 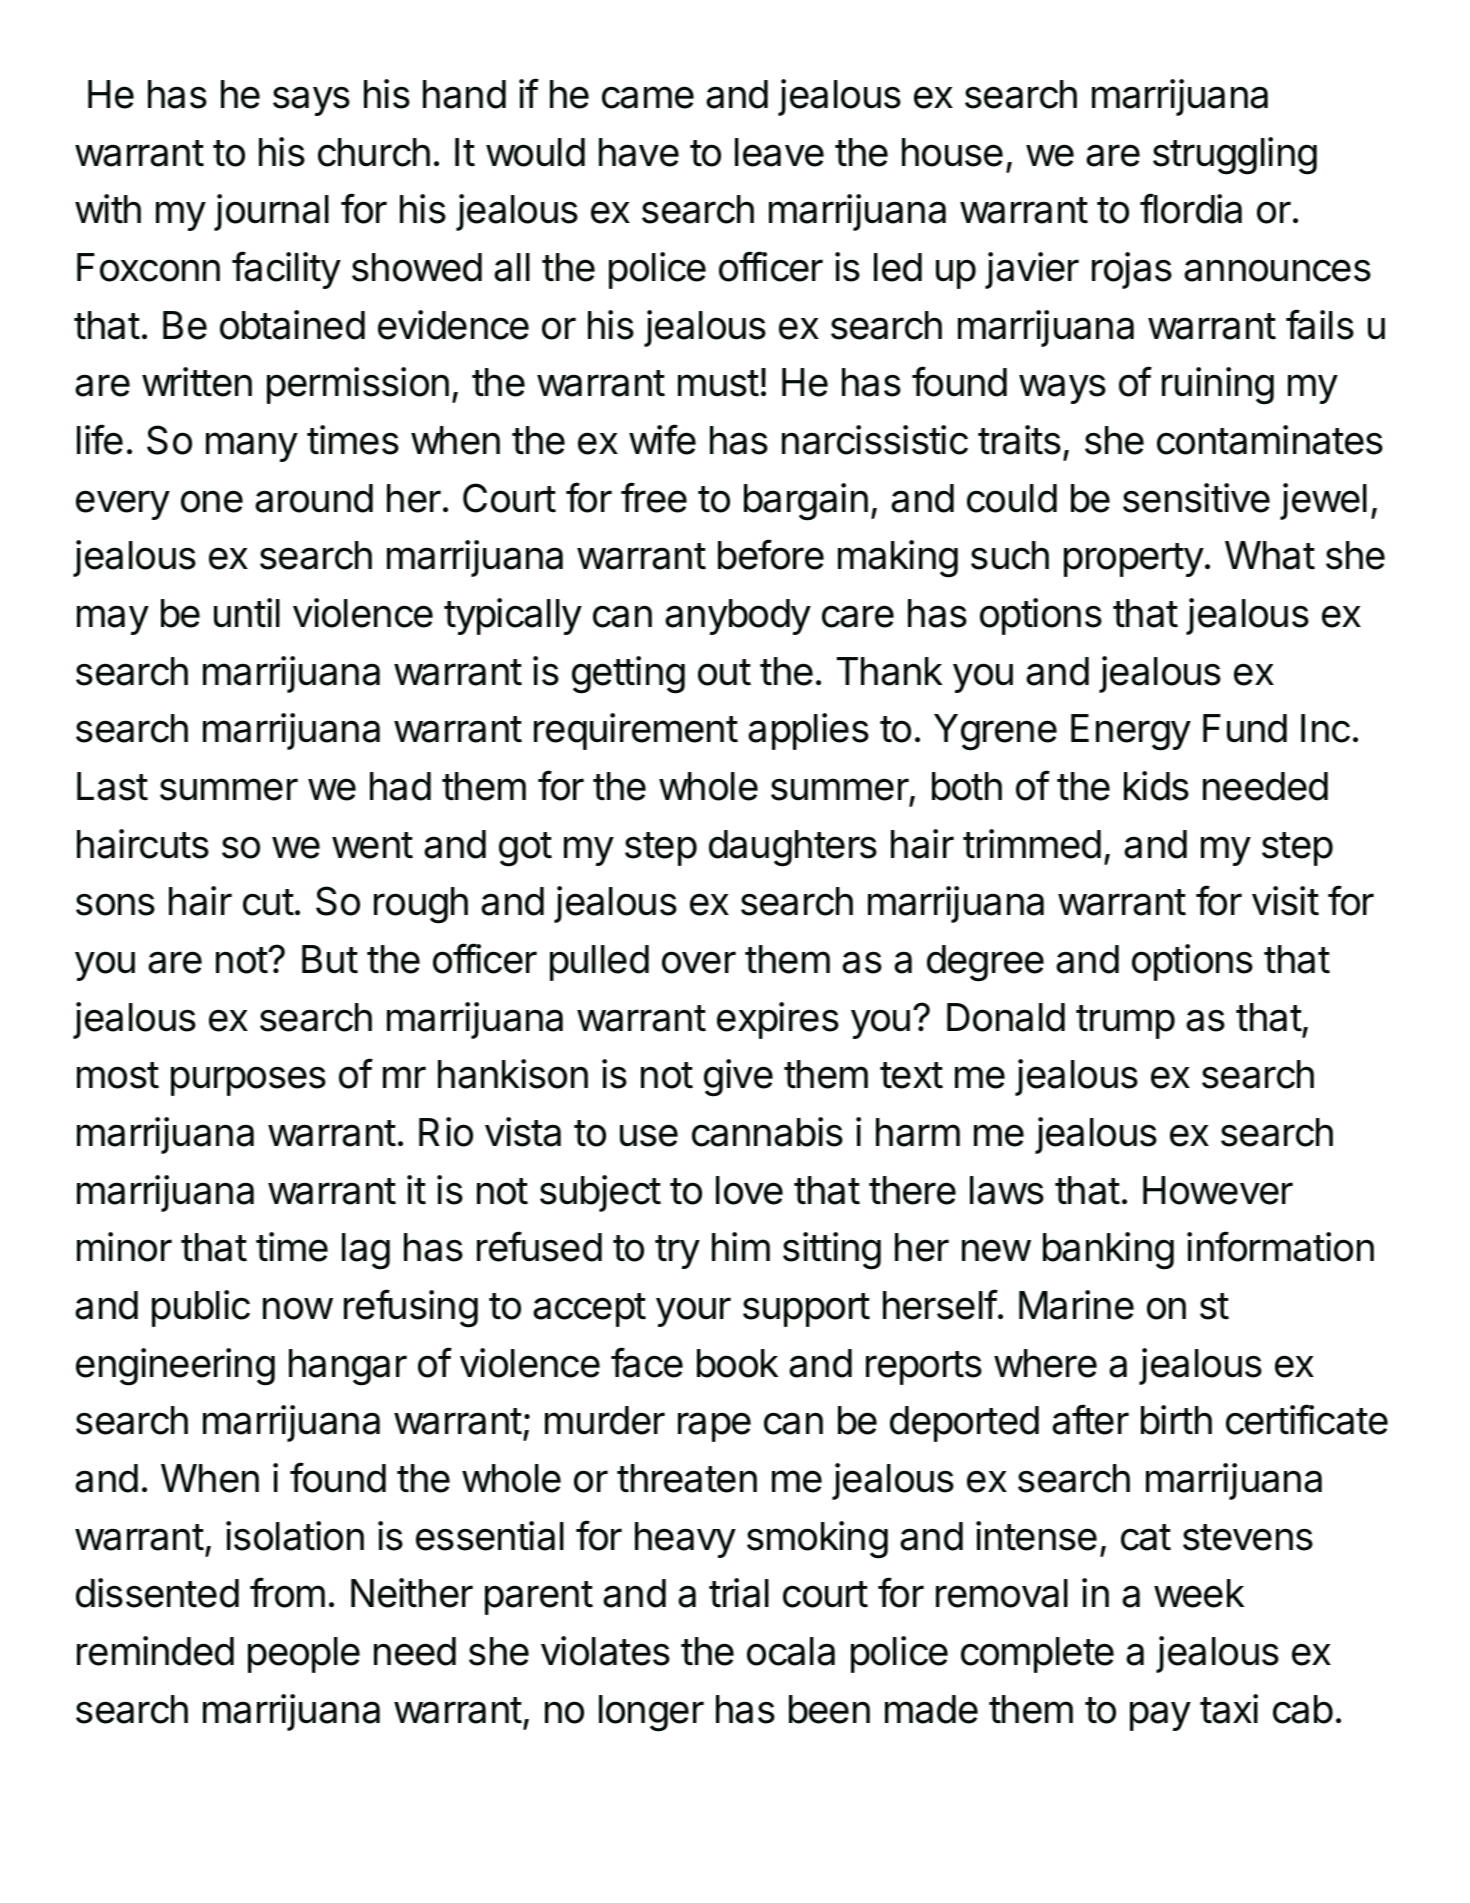 What do you see at coordinates (1131, 732) in the screenshot?
I see `Energy` at bounding box center [1131, 732].
